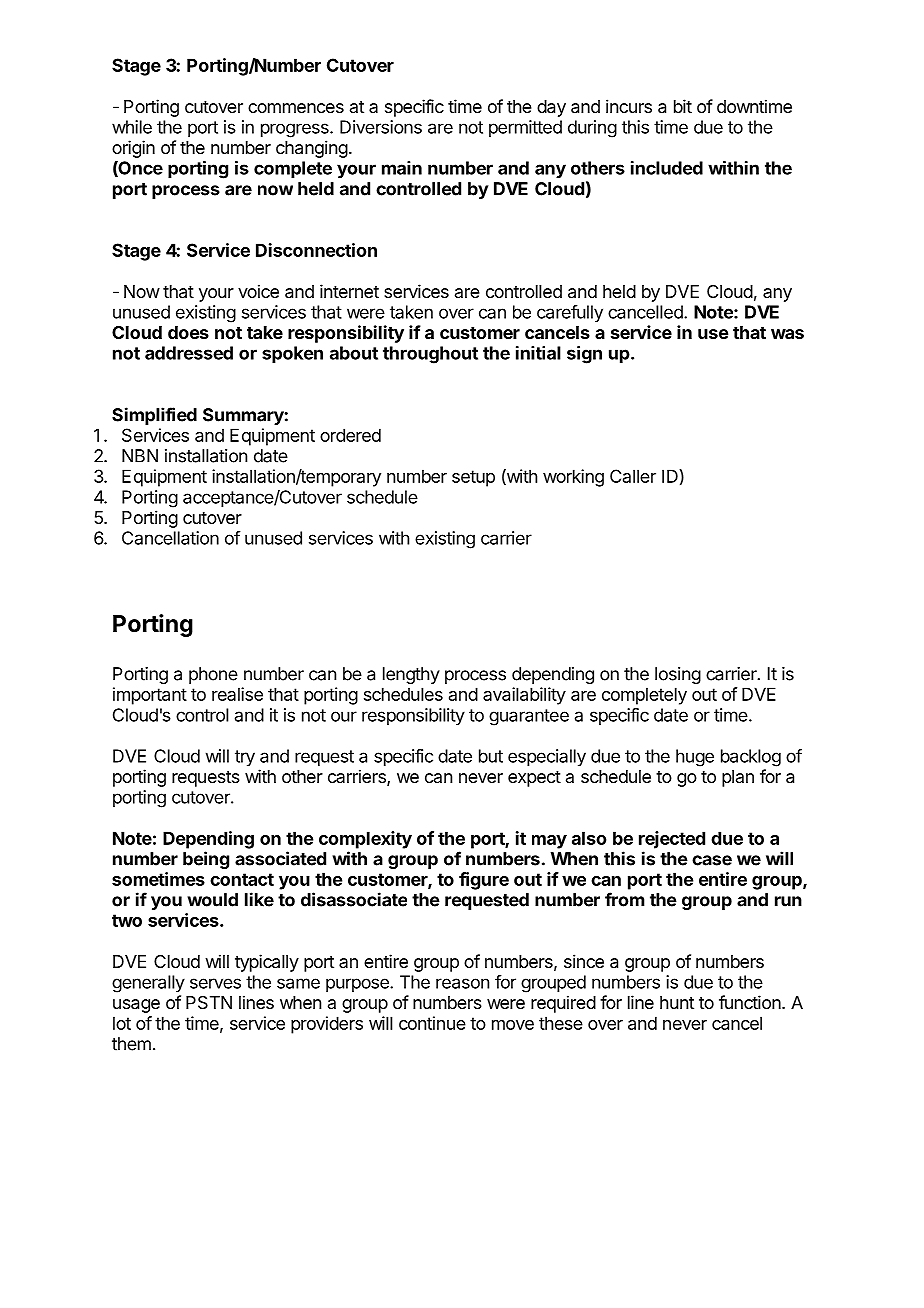 This screenshot has height=1308, width=924. Describe the element at coordinates (473, 478) in the screenshot. I see `setup` at that location.
